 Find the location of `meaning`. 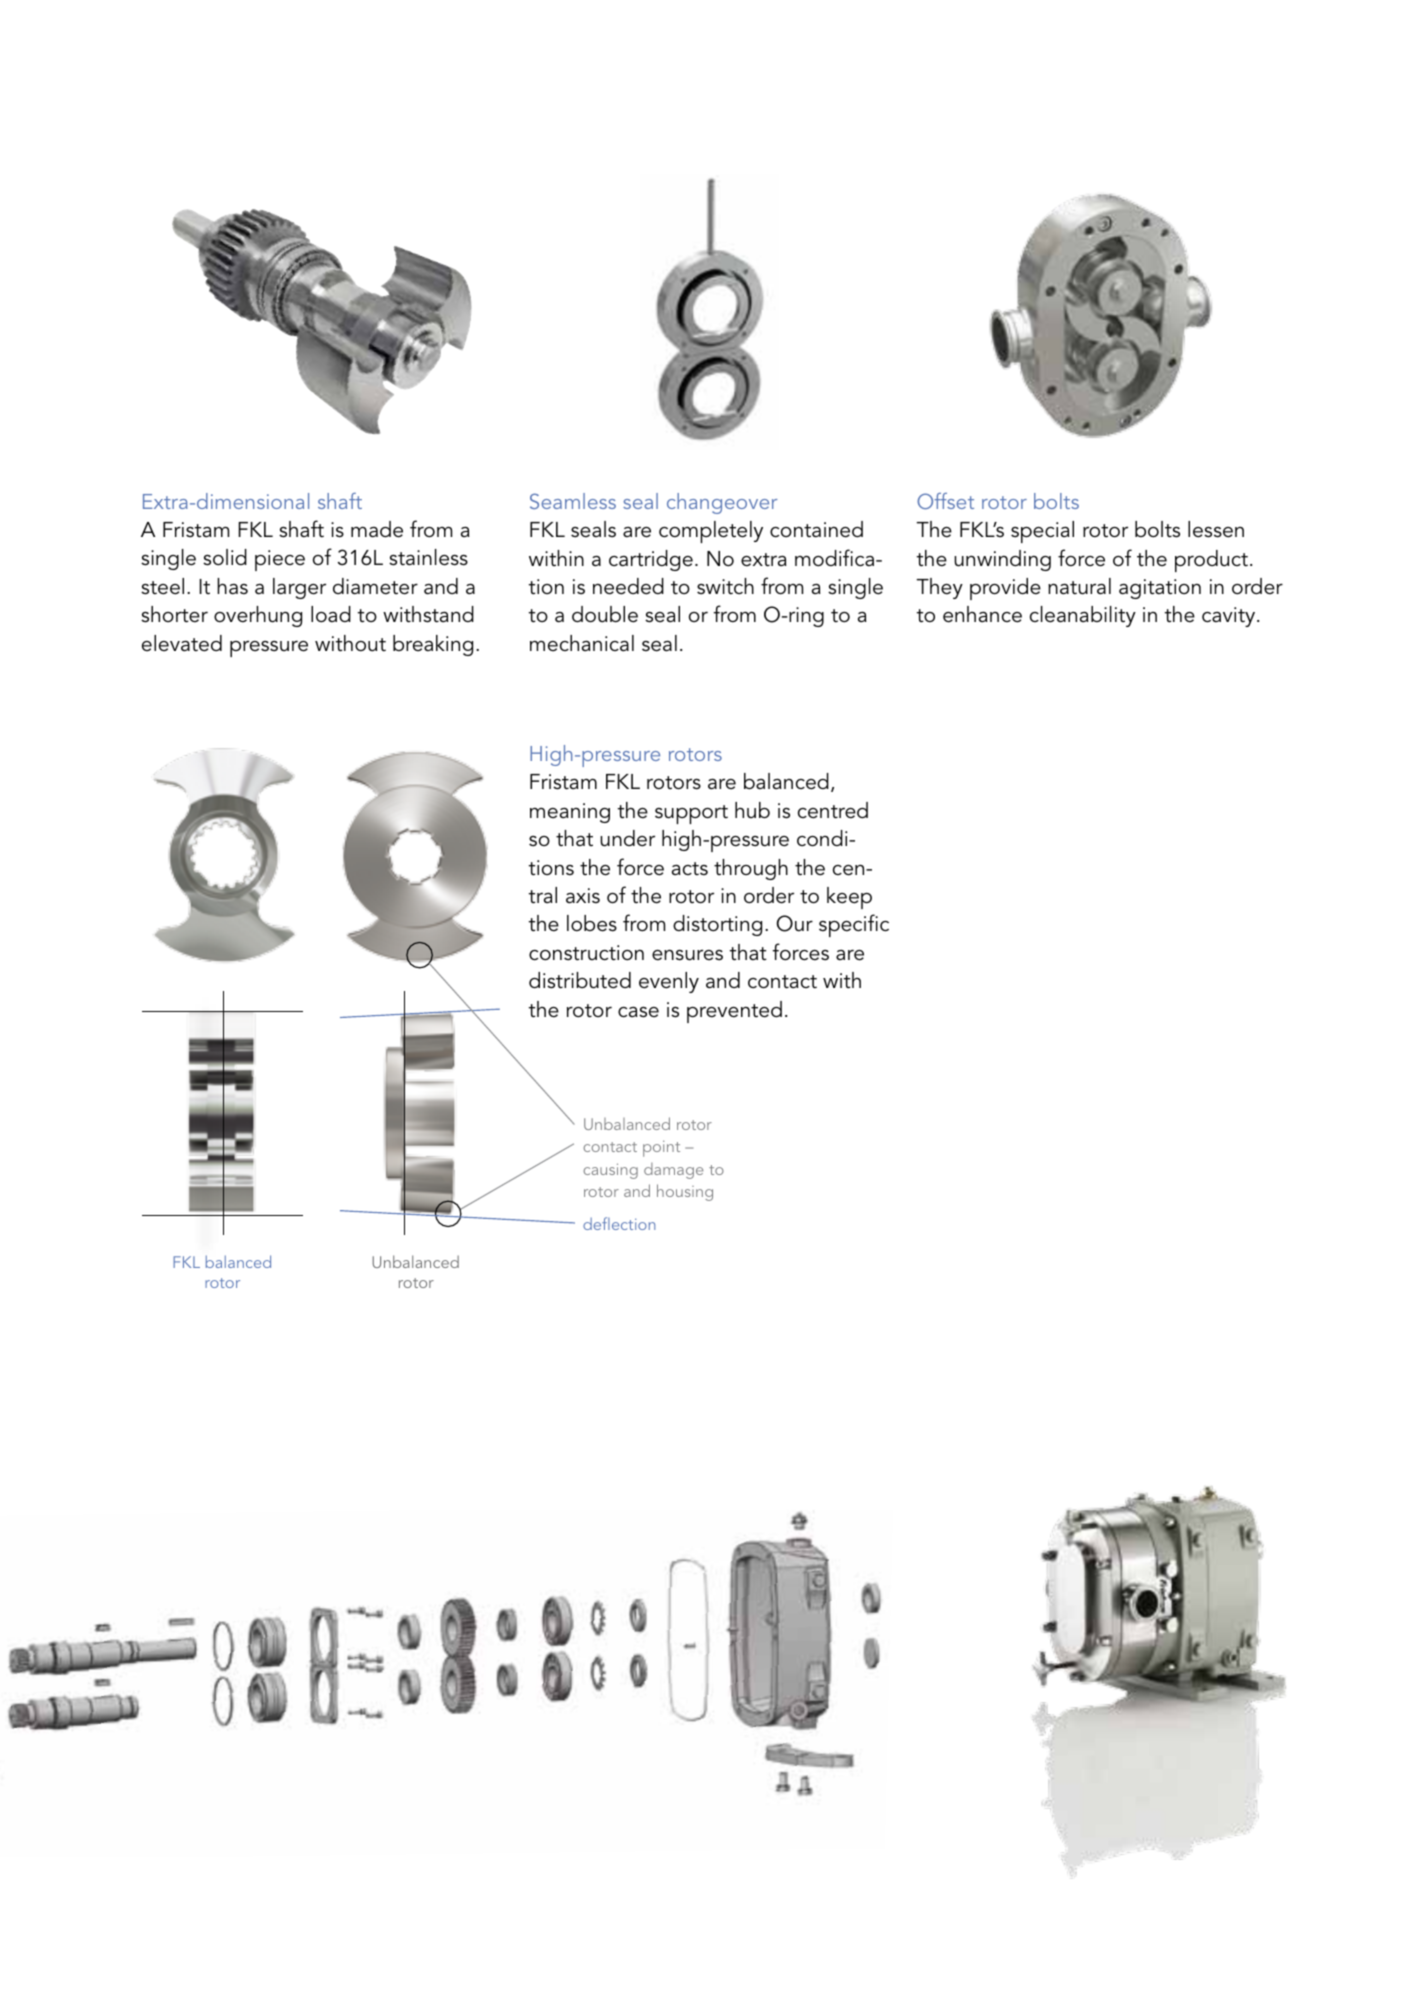

meaning is located at coordinates (570, 813).
